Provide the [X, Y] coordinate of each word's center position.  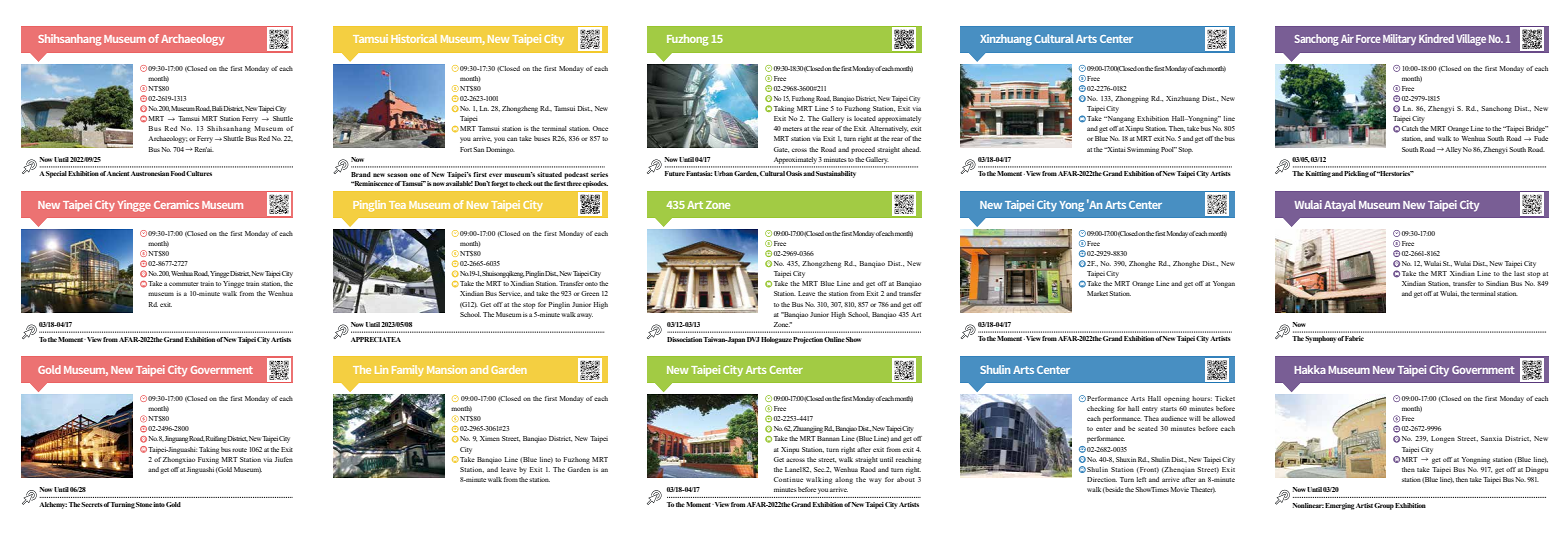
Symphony [1320, 339]
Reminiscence [373, 183]
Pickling [1356, 174]
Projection [808, 340]
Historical [414, 38]
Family [408, 370]
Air [1347, 38]
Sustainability [836, 174]
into [159, 504]
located [865, 118]
